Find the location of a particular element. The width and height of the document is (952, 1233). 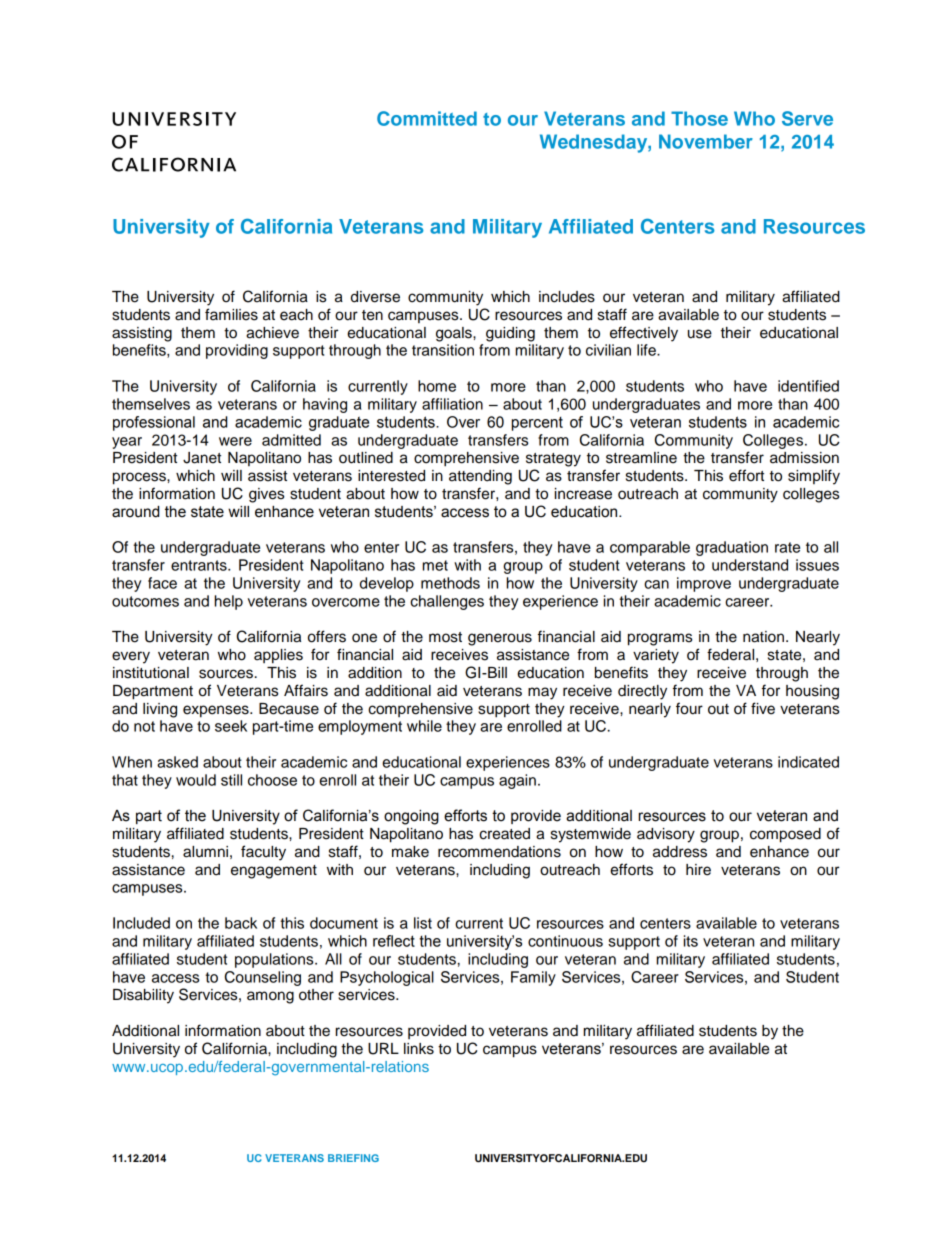

help is located at coordinates (229, 602).
